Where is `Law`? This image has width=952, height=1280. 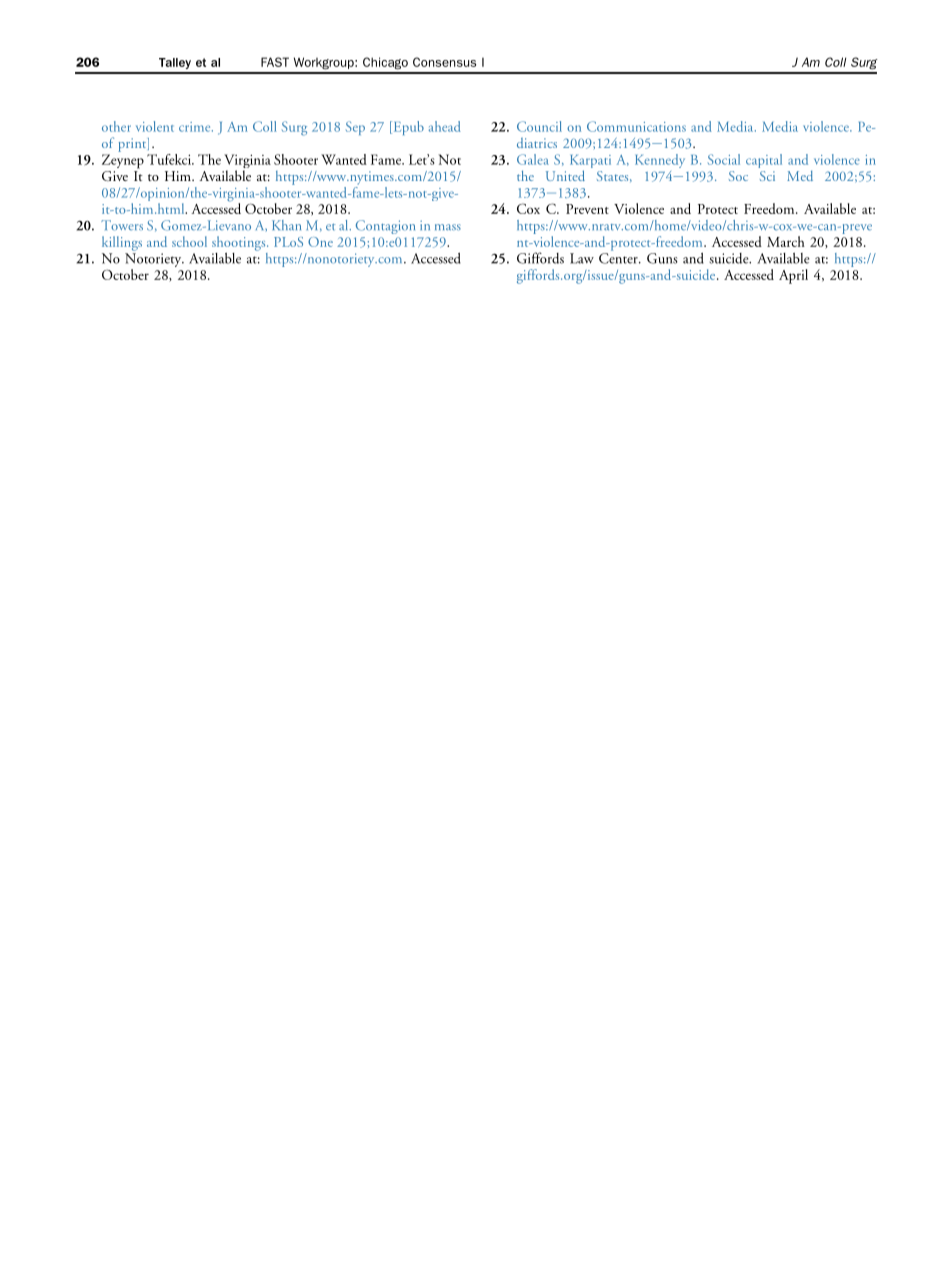
Law is located at coordinates (582, 258).
